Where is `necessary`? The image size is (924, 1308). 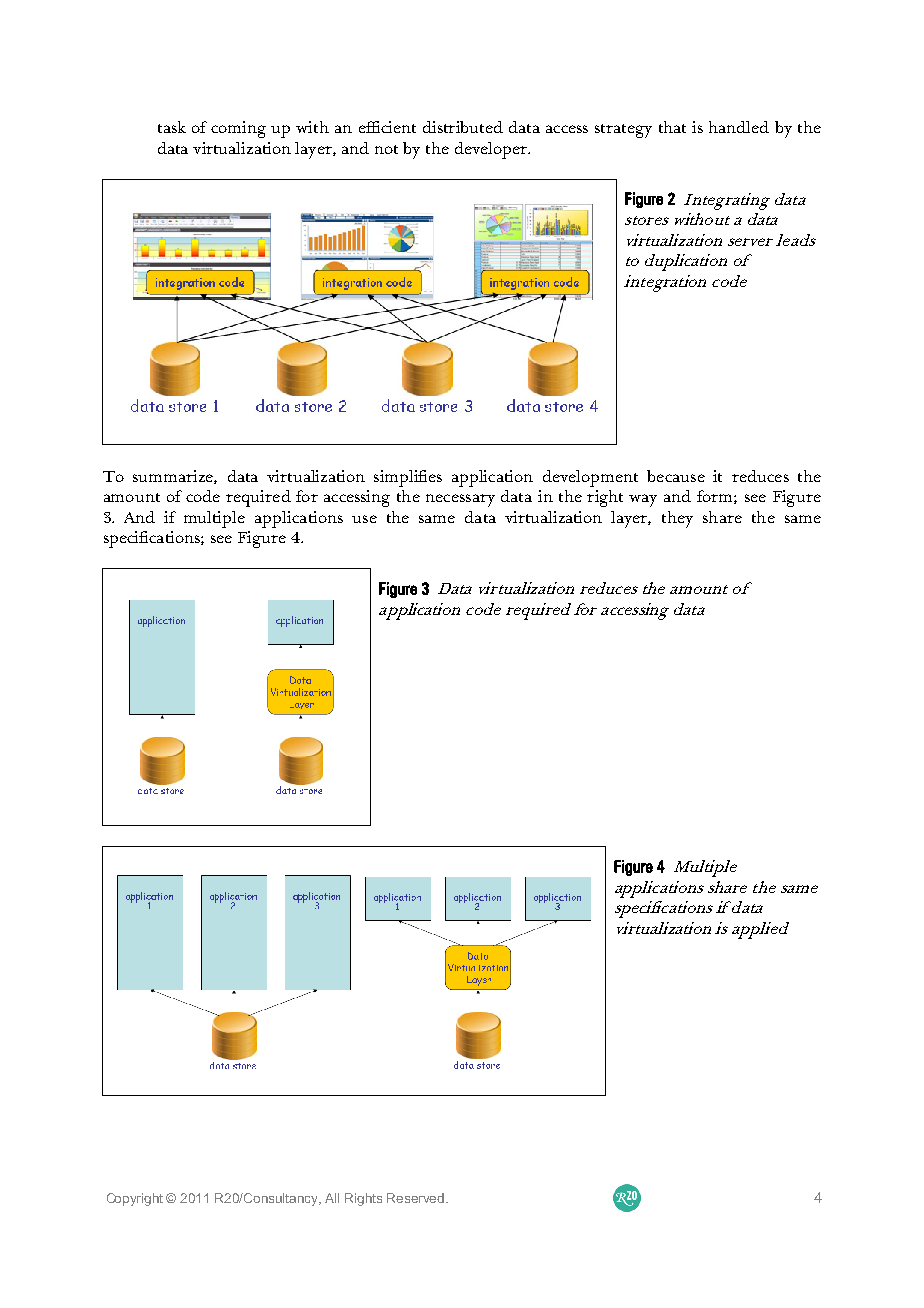 necessary is located at coordinates (460, 500).
